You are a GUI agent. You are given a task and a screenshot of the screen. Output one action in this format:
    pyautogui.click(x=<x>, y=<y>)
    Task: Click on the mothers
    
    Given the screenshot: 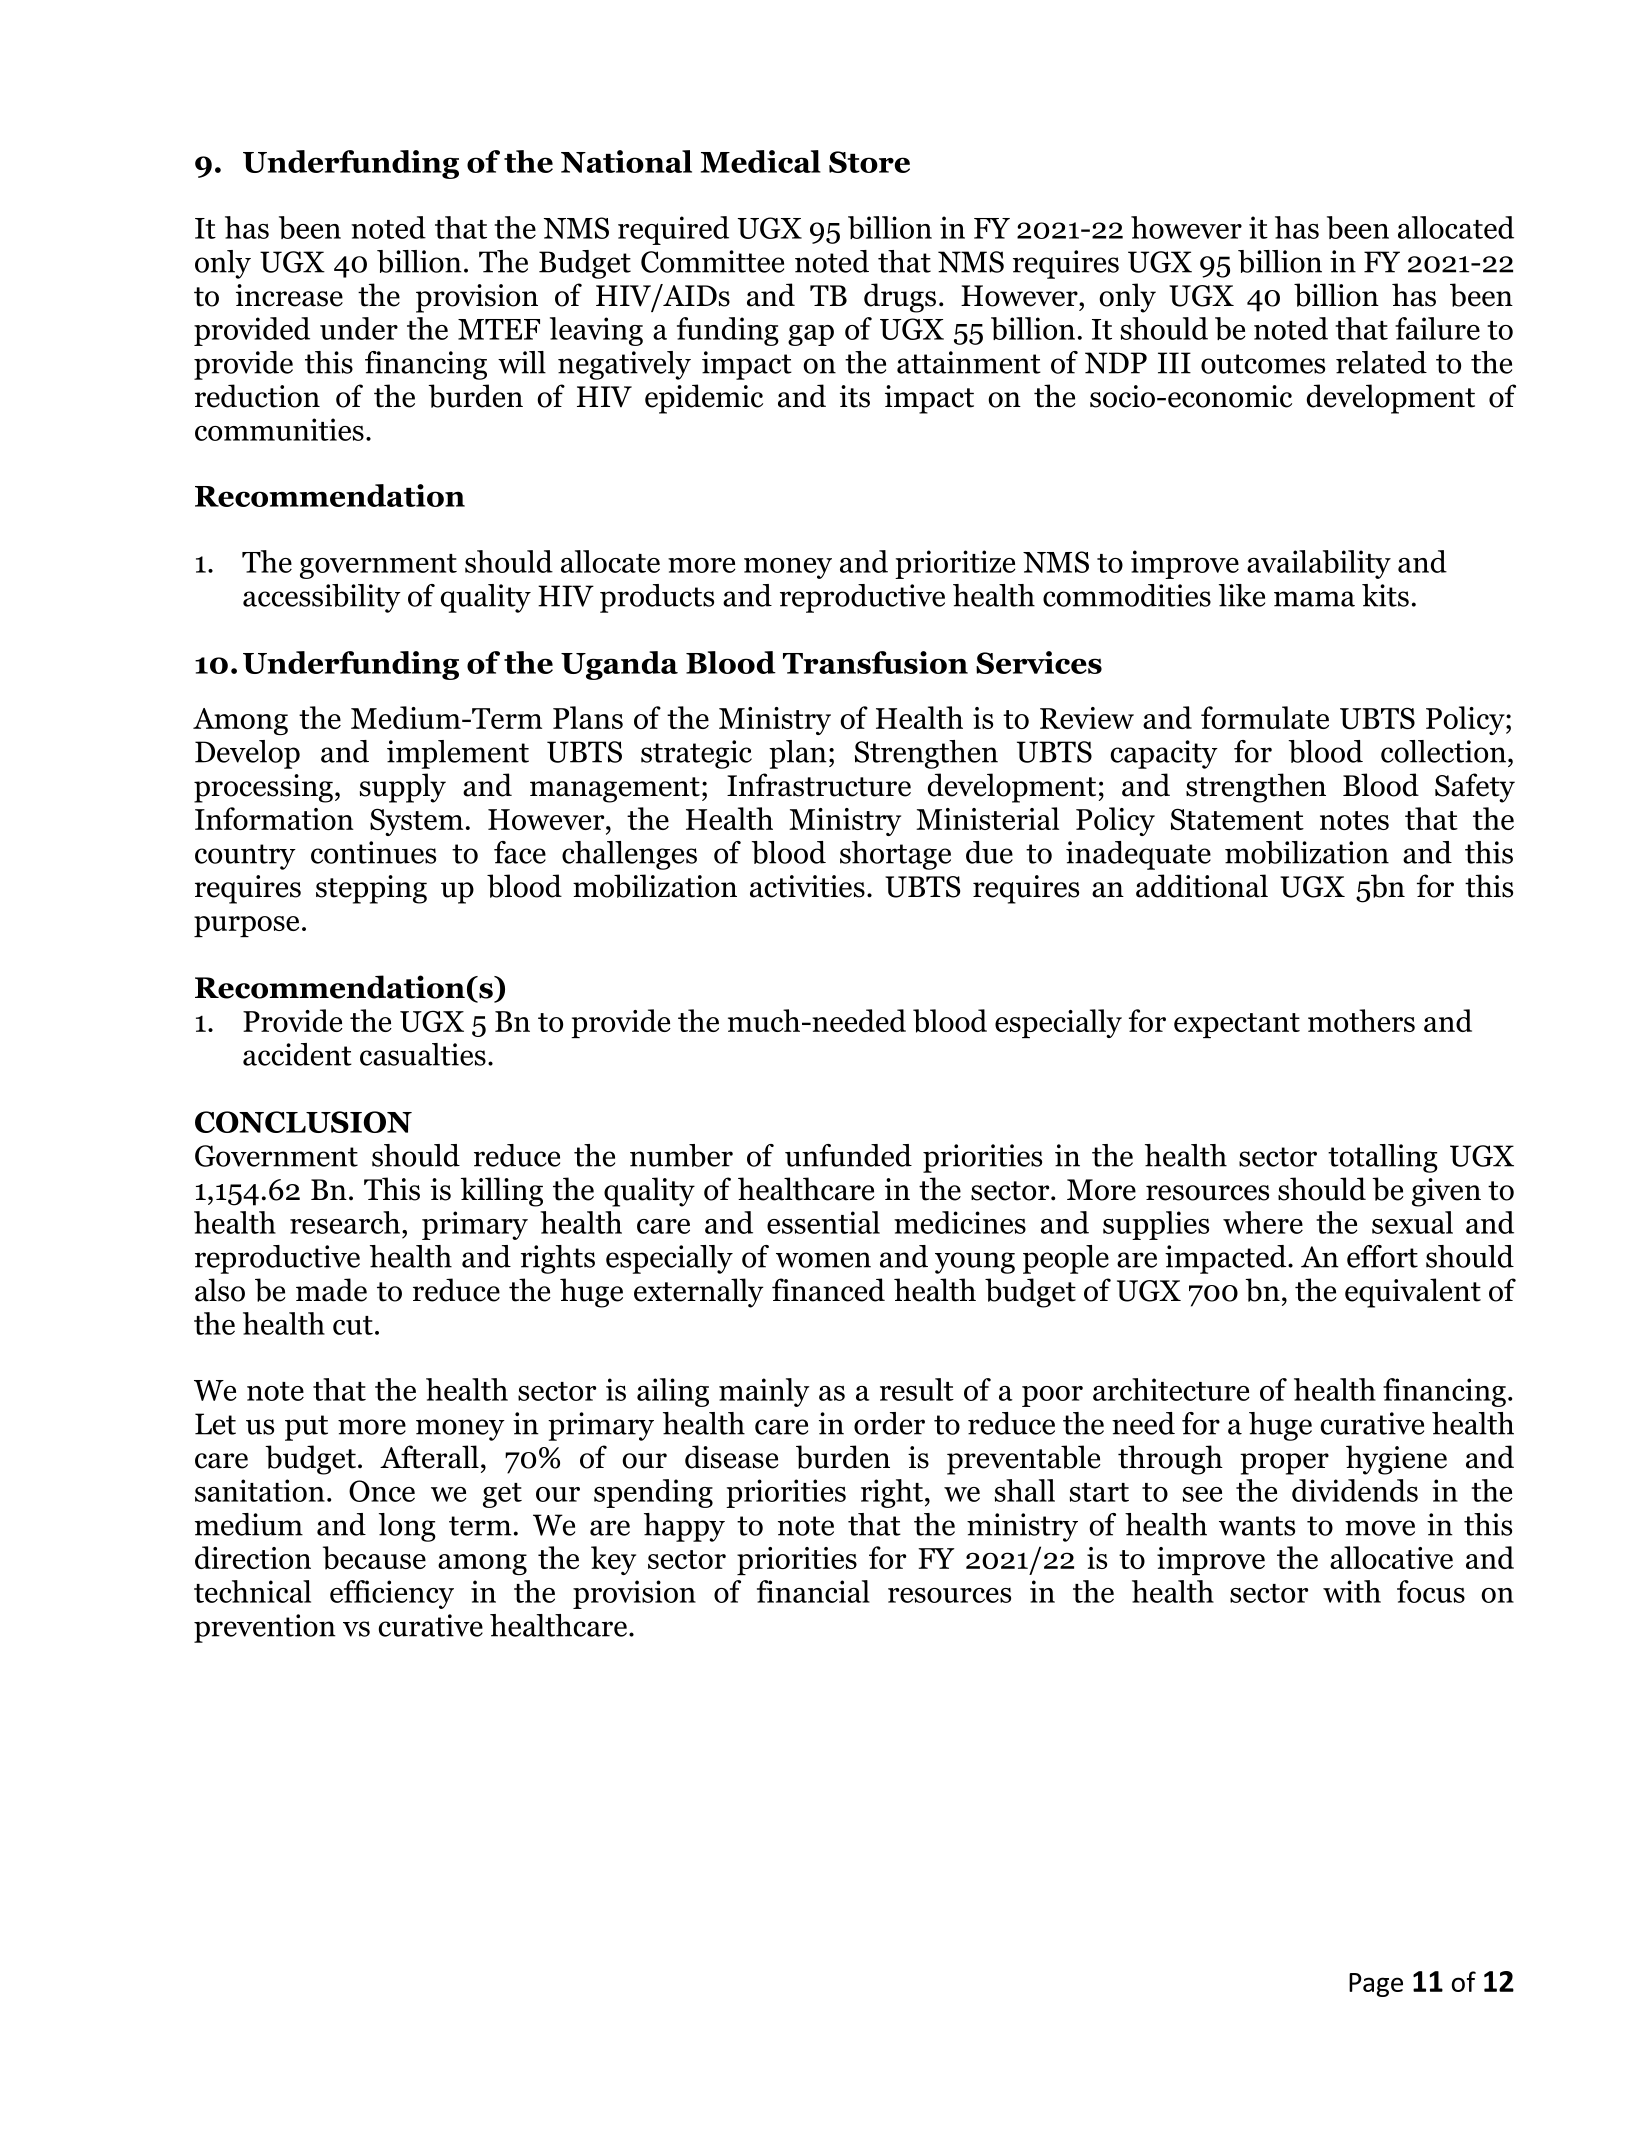 What is the action you would take?
    pyautogui.click(x=1361, y=1020)
